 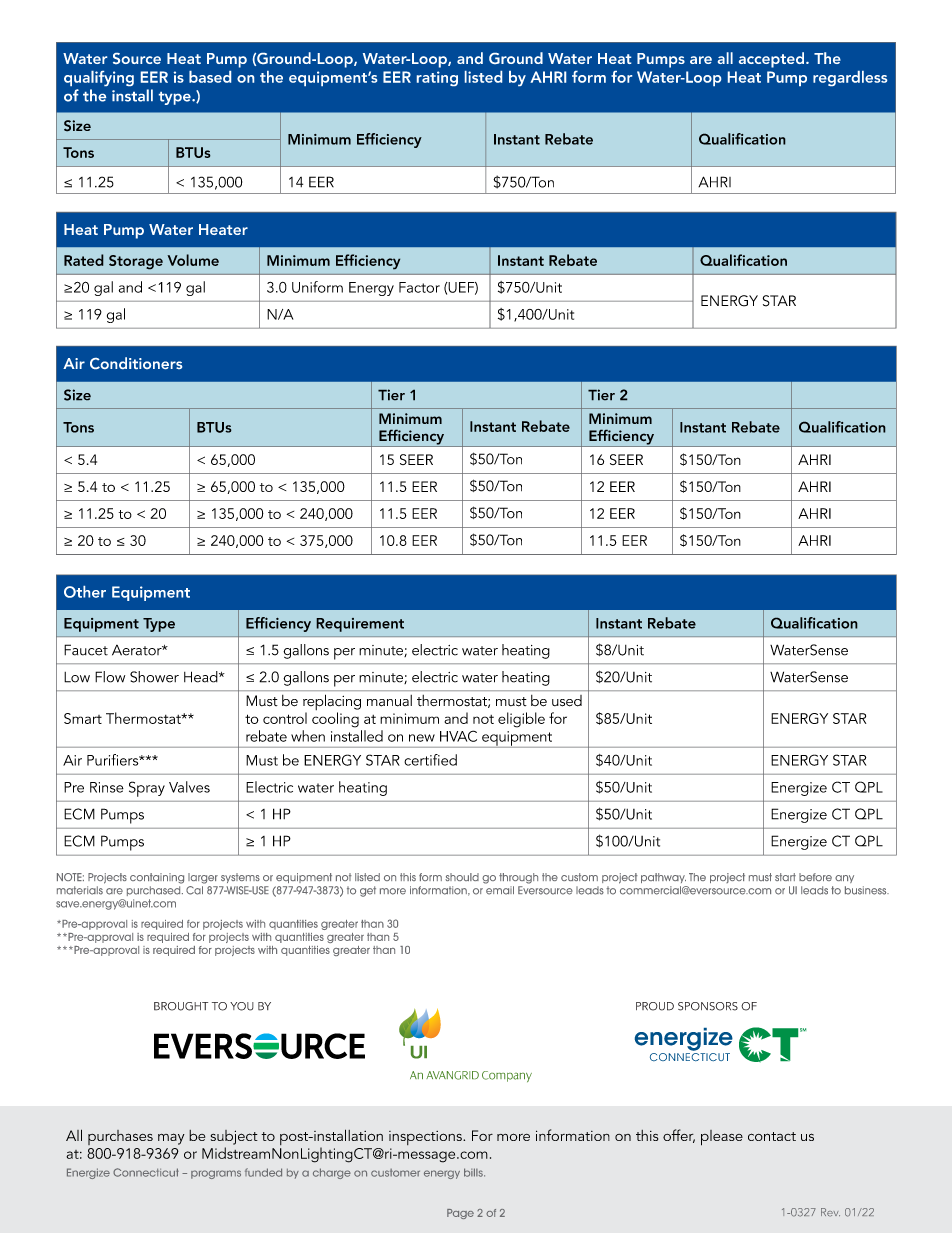 I want to click on rating, so click(x=437, y=78).
